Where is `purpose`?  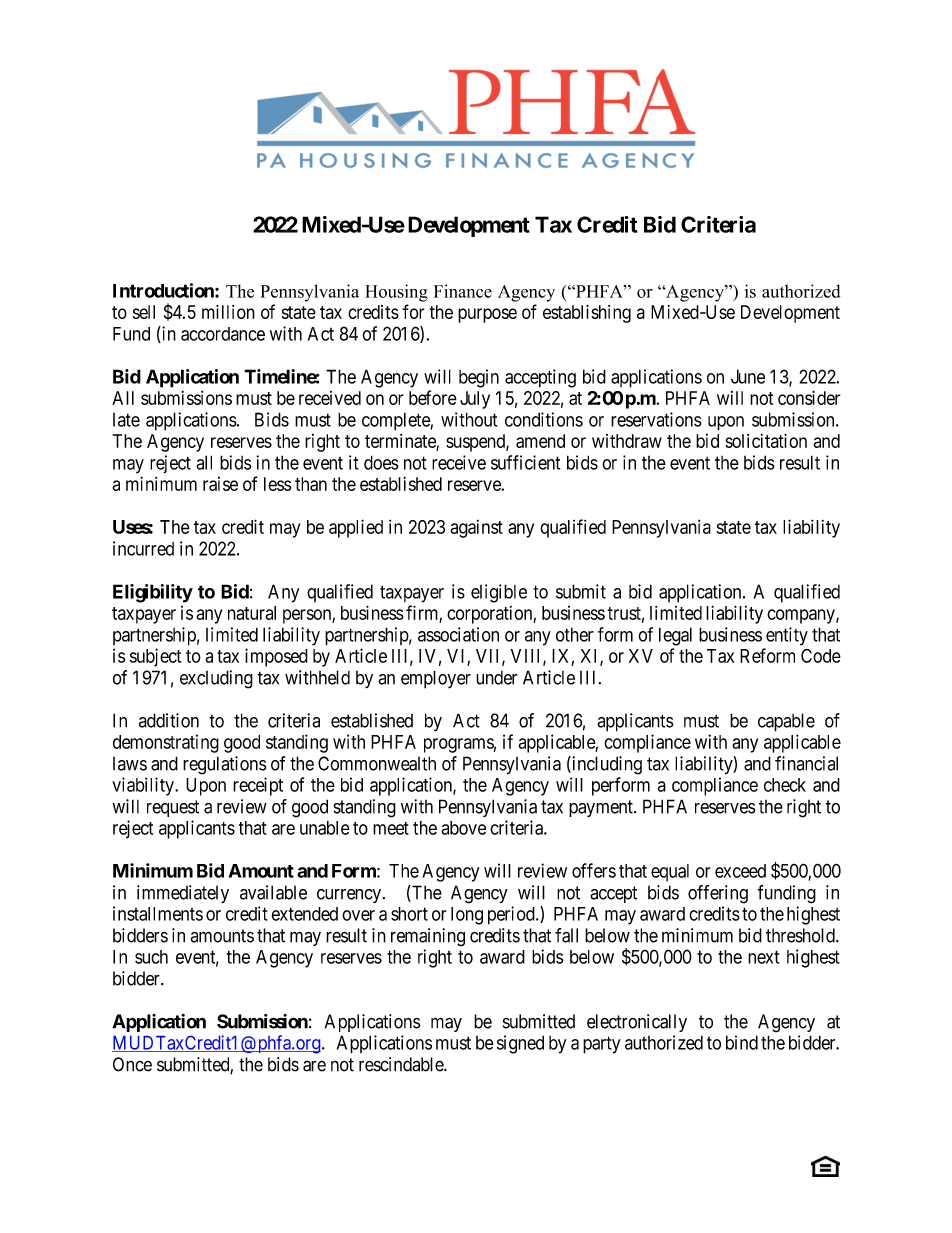 purpose is located at coordinates (487, 315).
